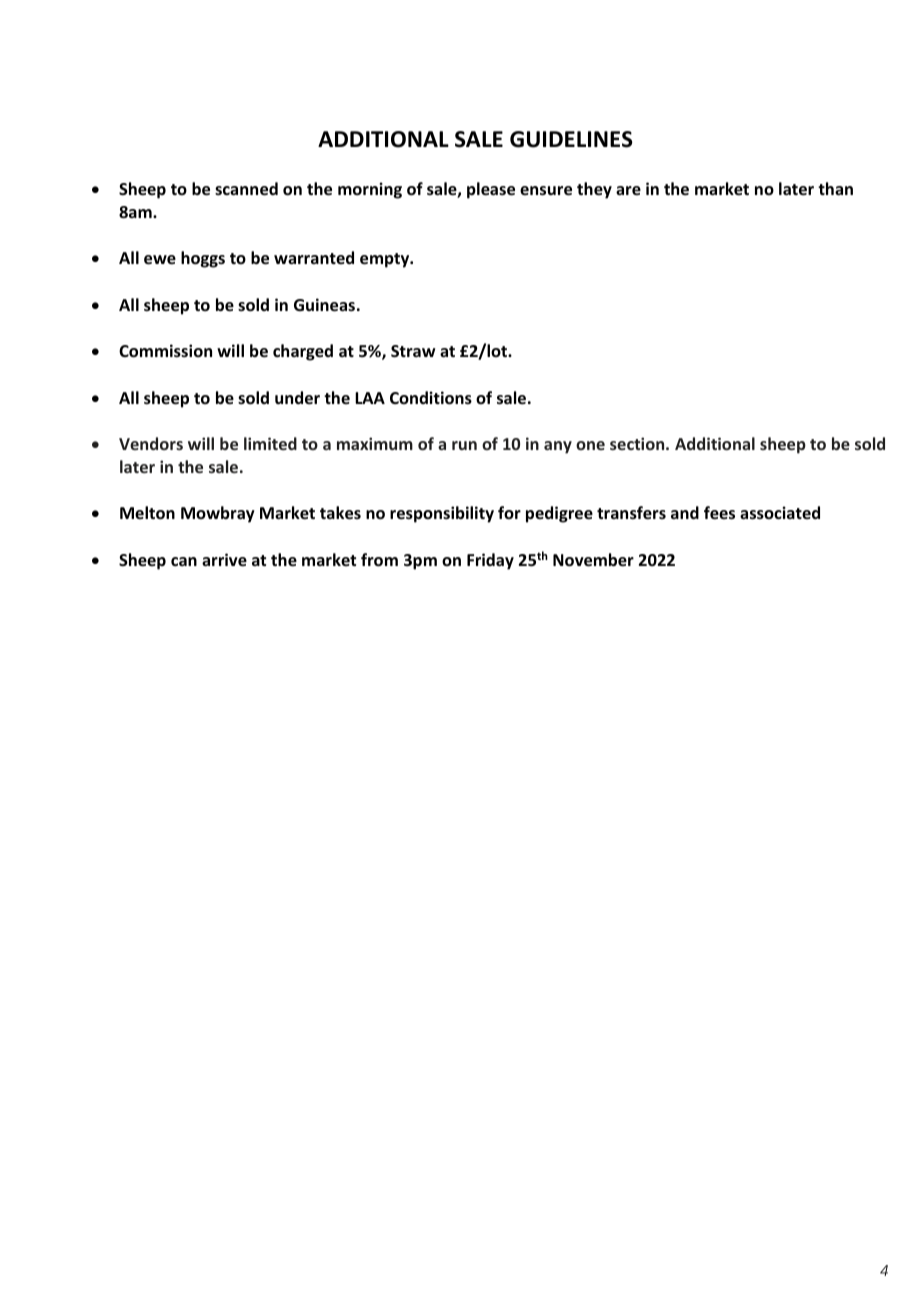 The height and width of the image is (1307, 924). What do you see at coordinates (490, 561) in the image?
I see `Friday` at bounding box center [490, 561].
